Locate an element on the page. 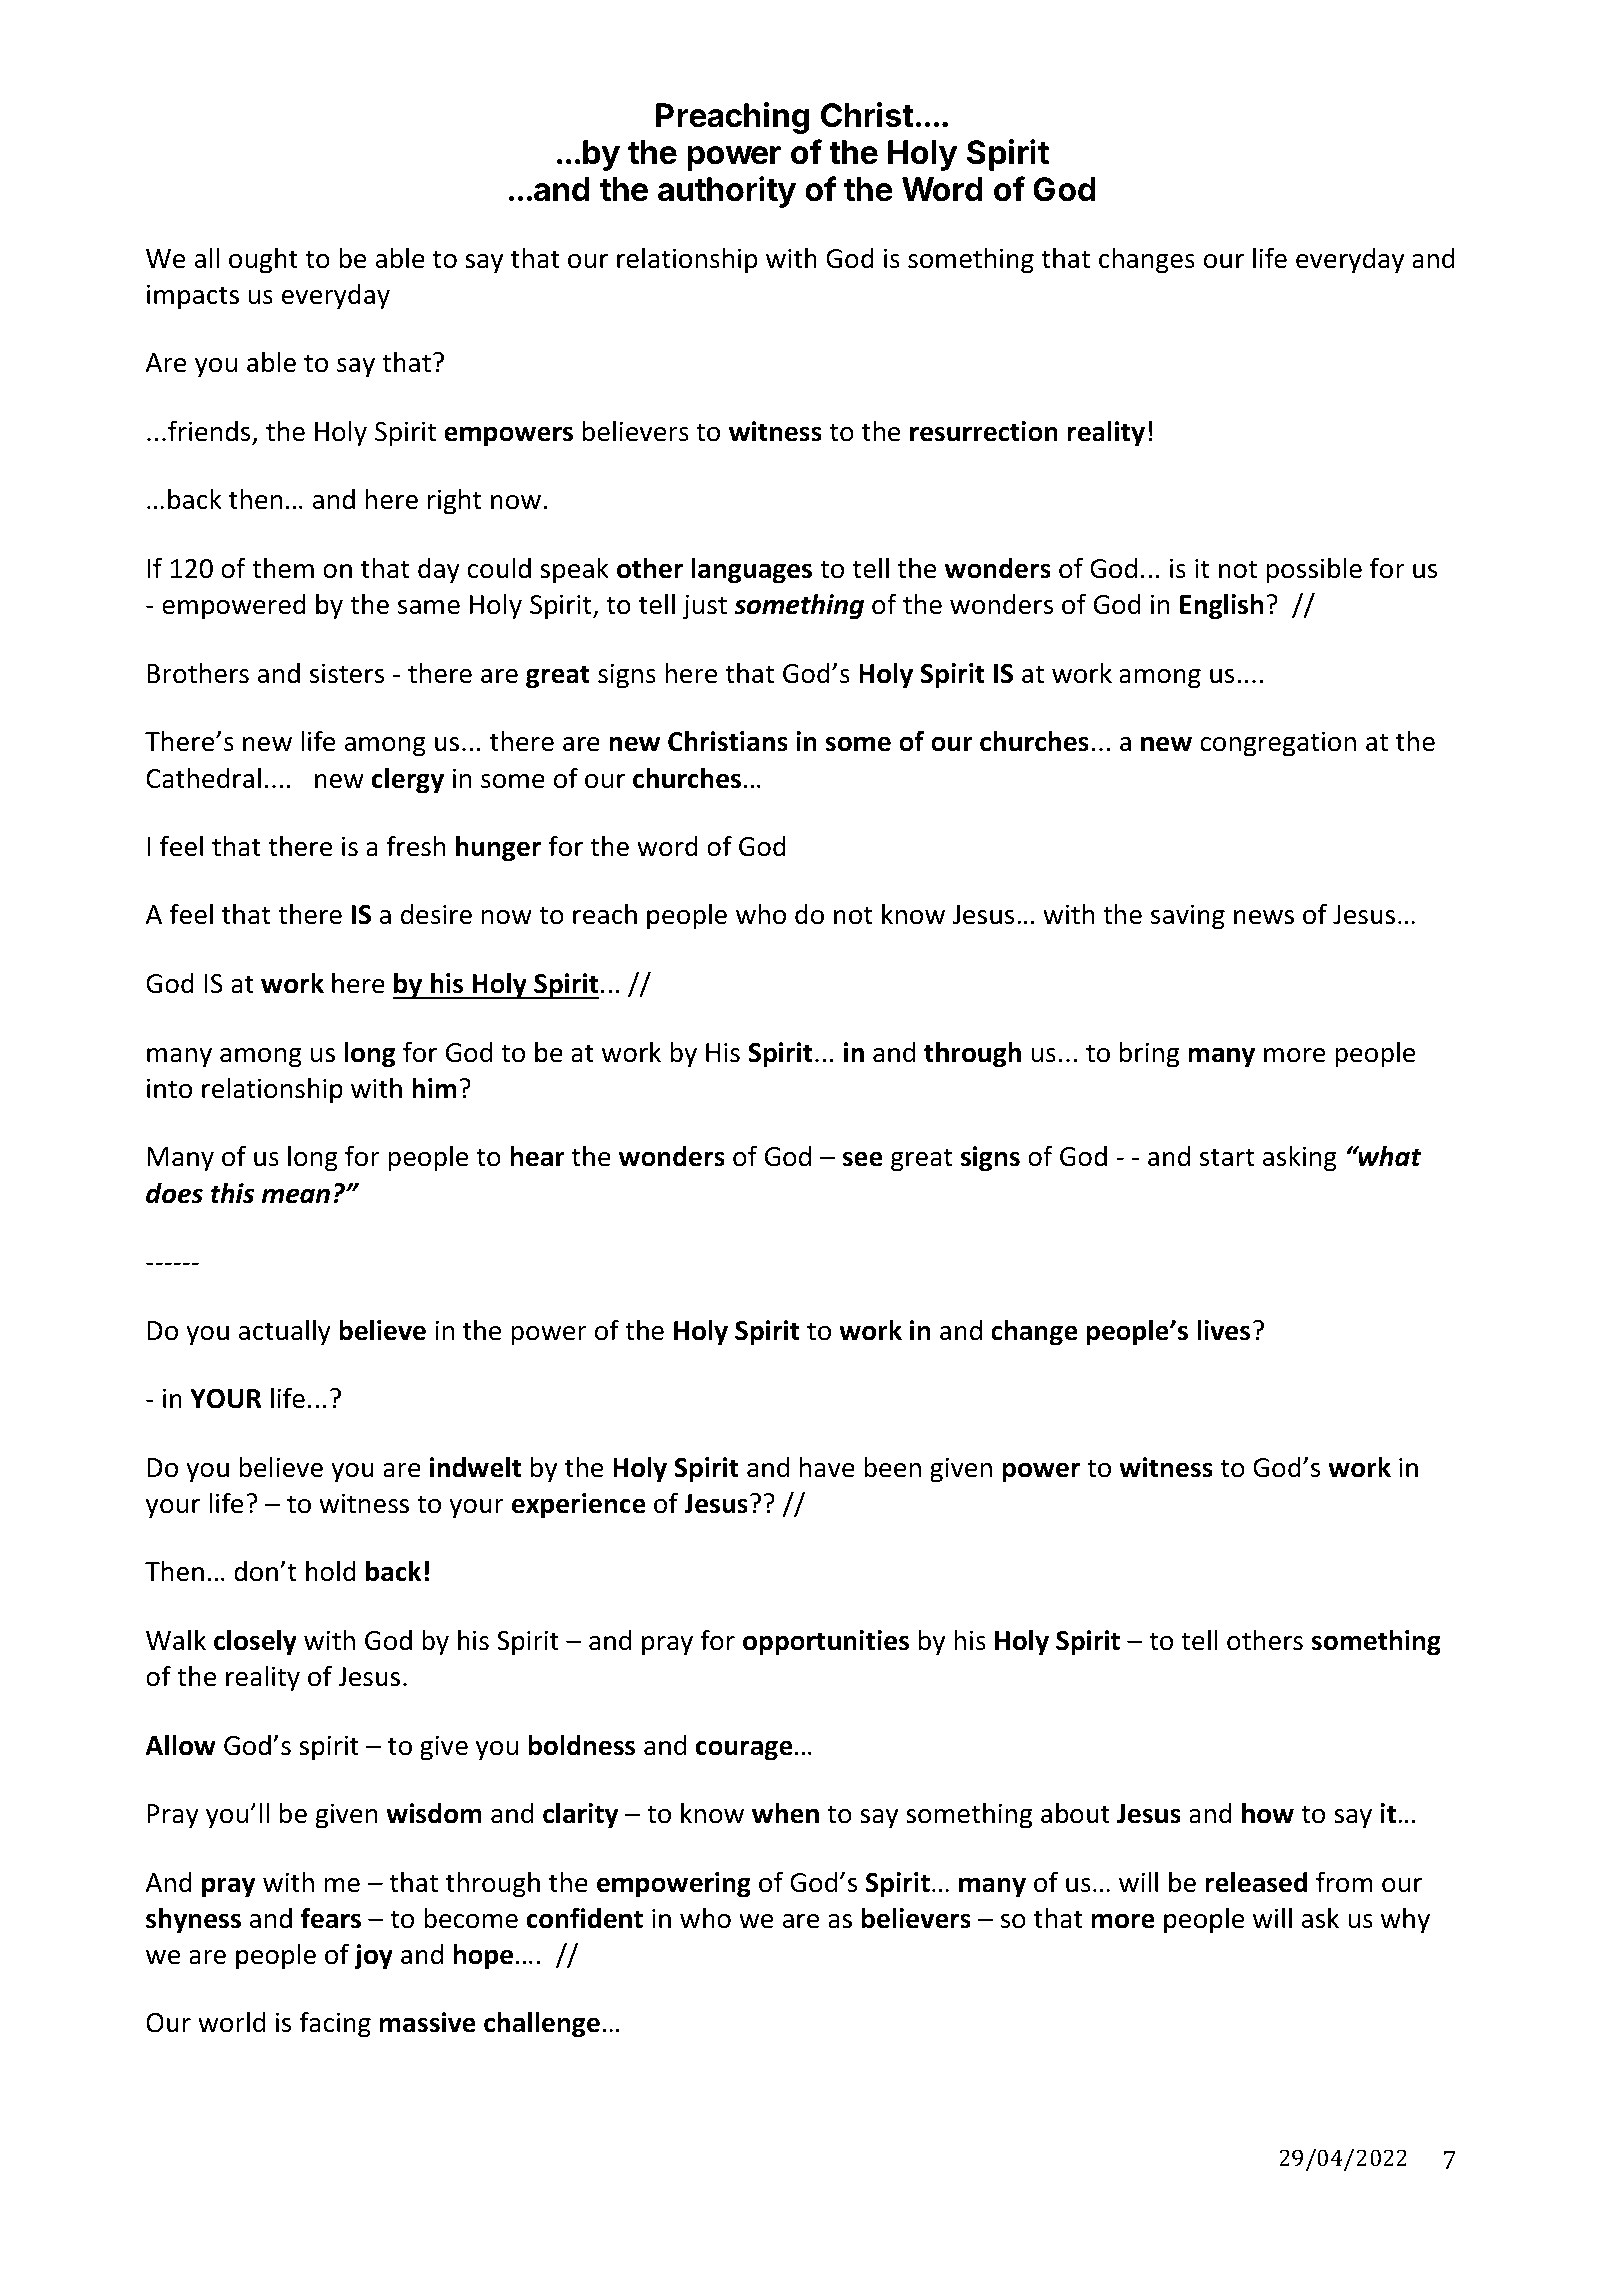 This image has width=1603, height=2269. hunger is located at coordinates (498, 848).
